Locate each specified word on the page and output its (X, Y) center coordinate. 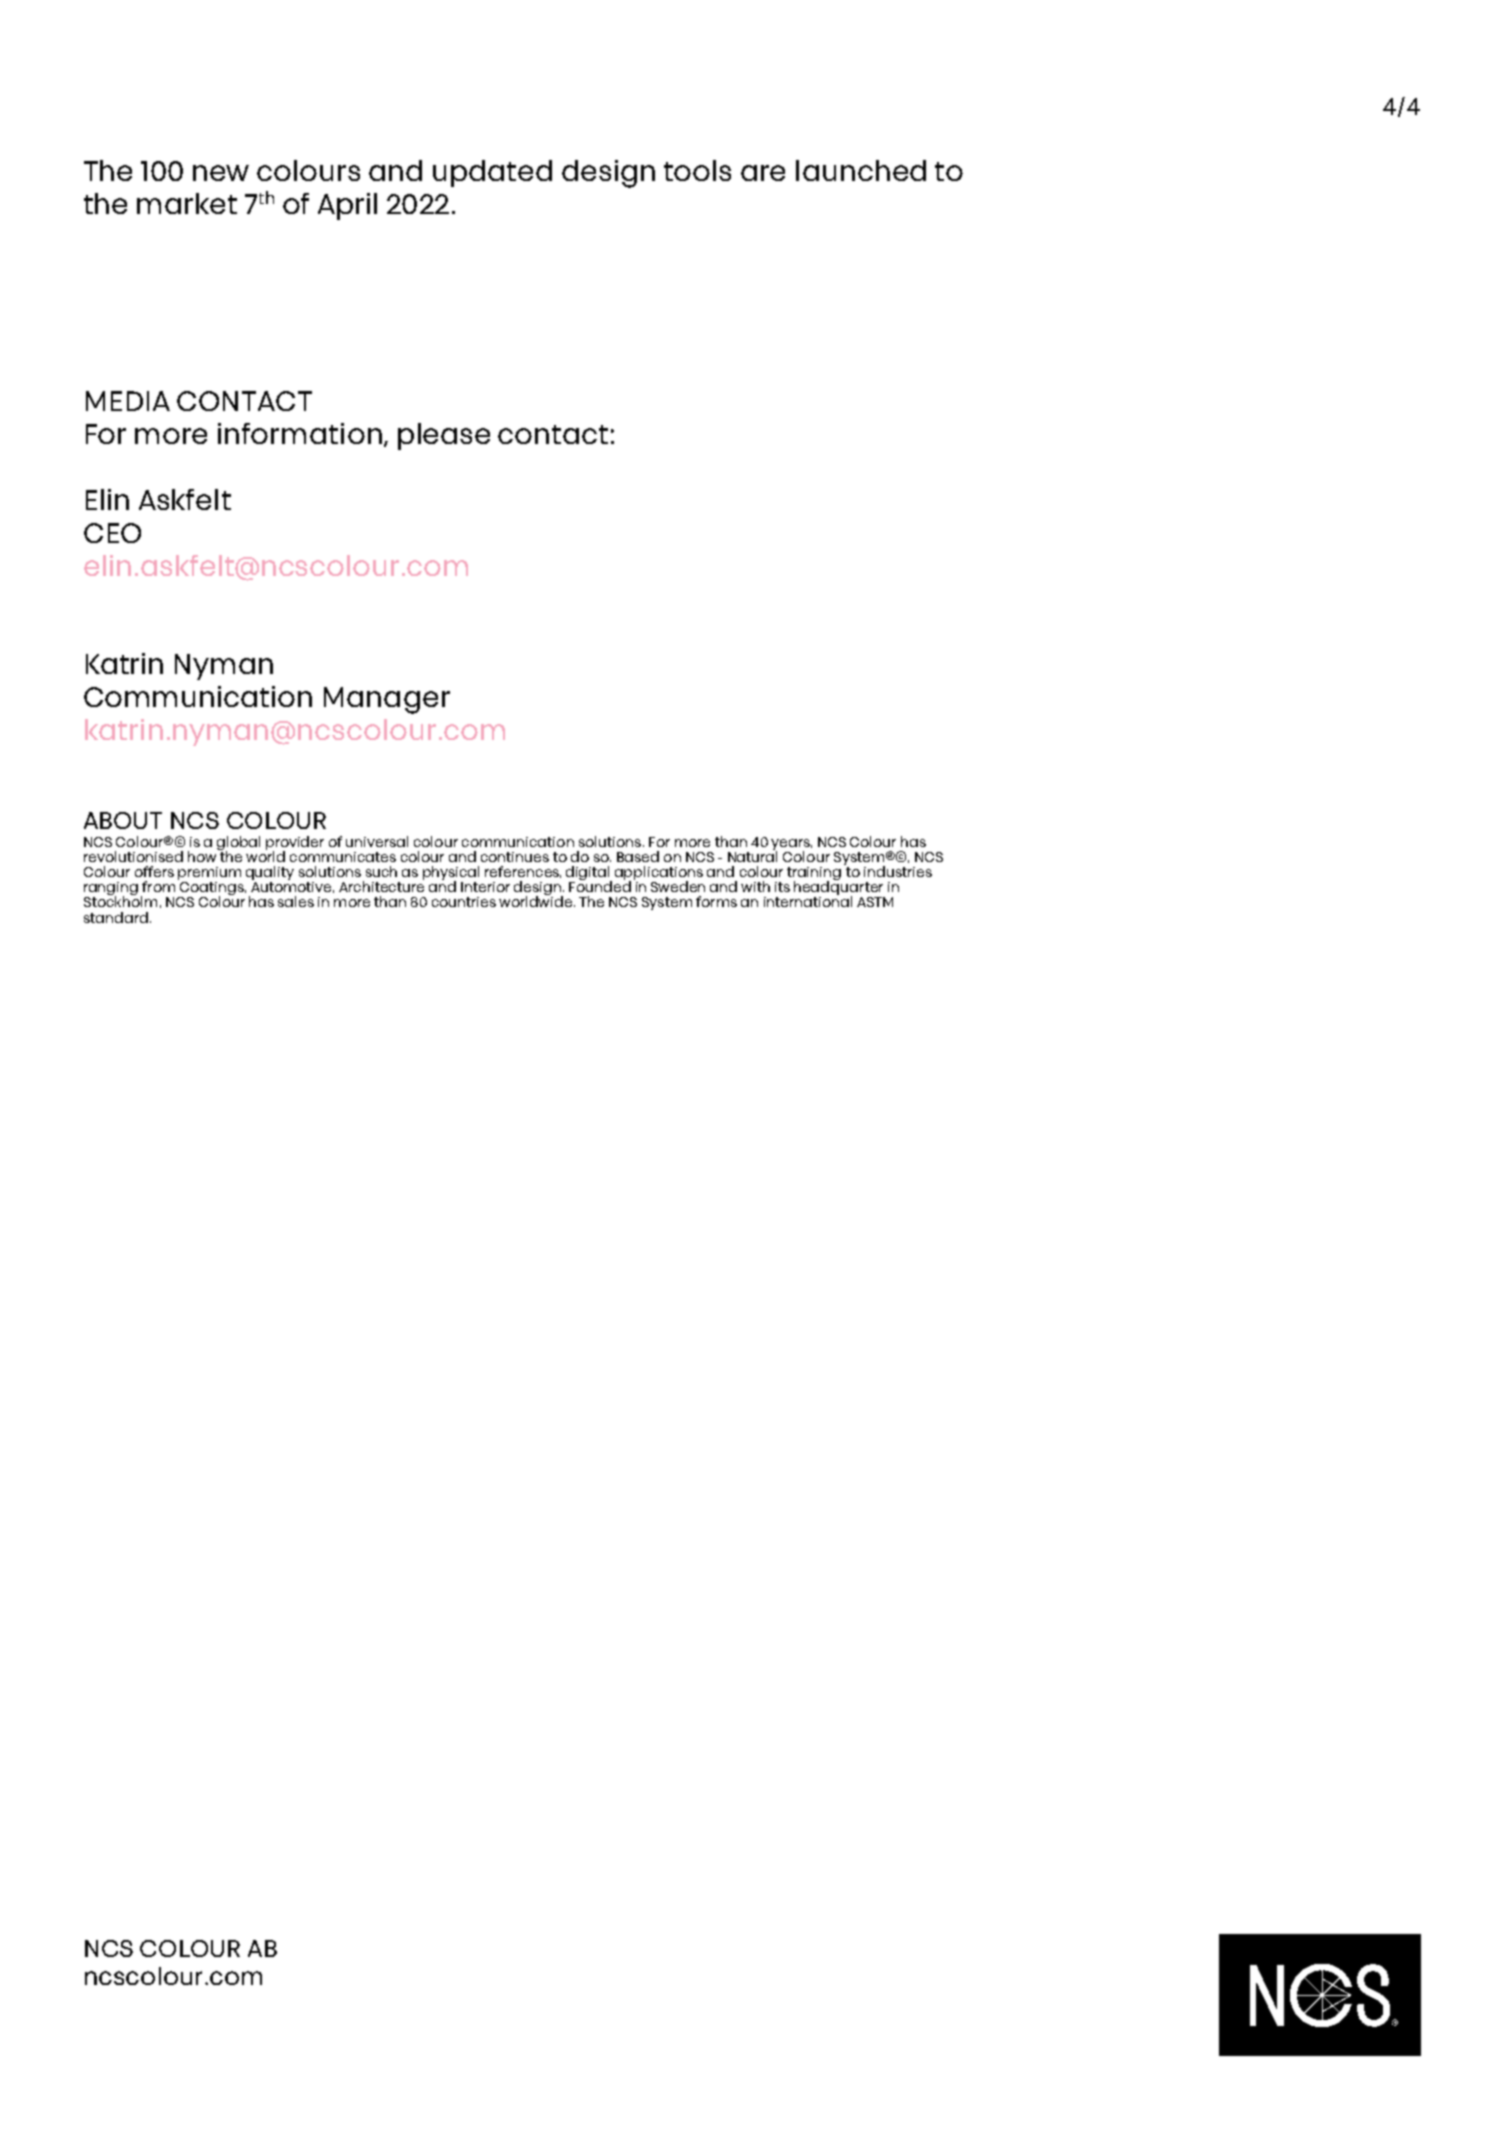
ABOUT (123, 820)
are (763, 173)
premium (209, 875)
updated (492, 173)
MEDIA (128, 401)
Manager (387, 700)
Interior (485, 887)
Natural (752, 855)
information (300, 433)
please (444, 436)
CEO (112, 533)
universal (377, 841)
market (187, 203)
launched (861, 170)
